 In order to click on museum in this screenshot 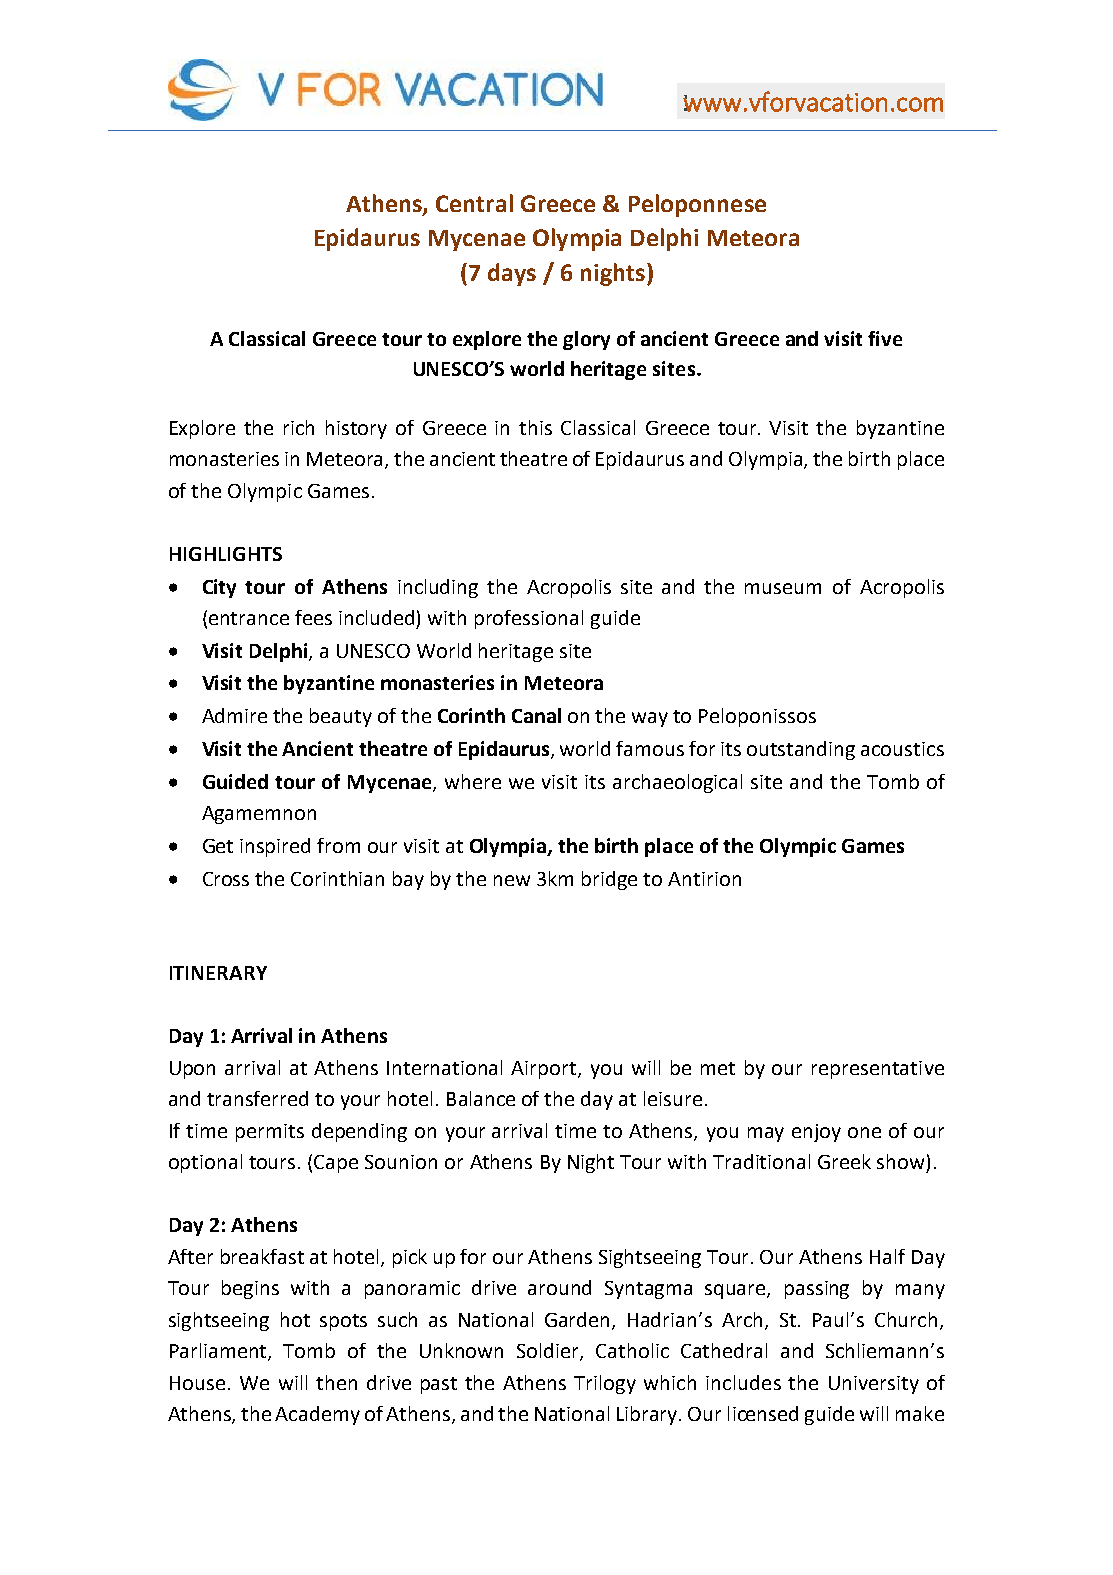, I will do `click(783, 588)`.
